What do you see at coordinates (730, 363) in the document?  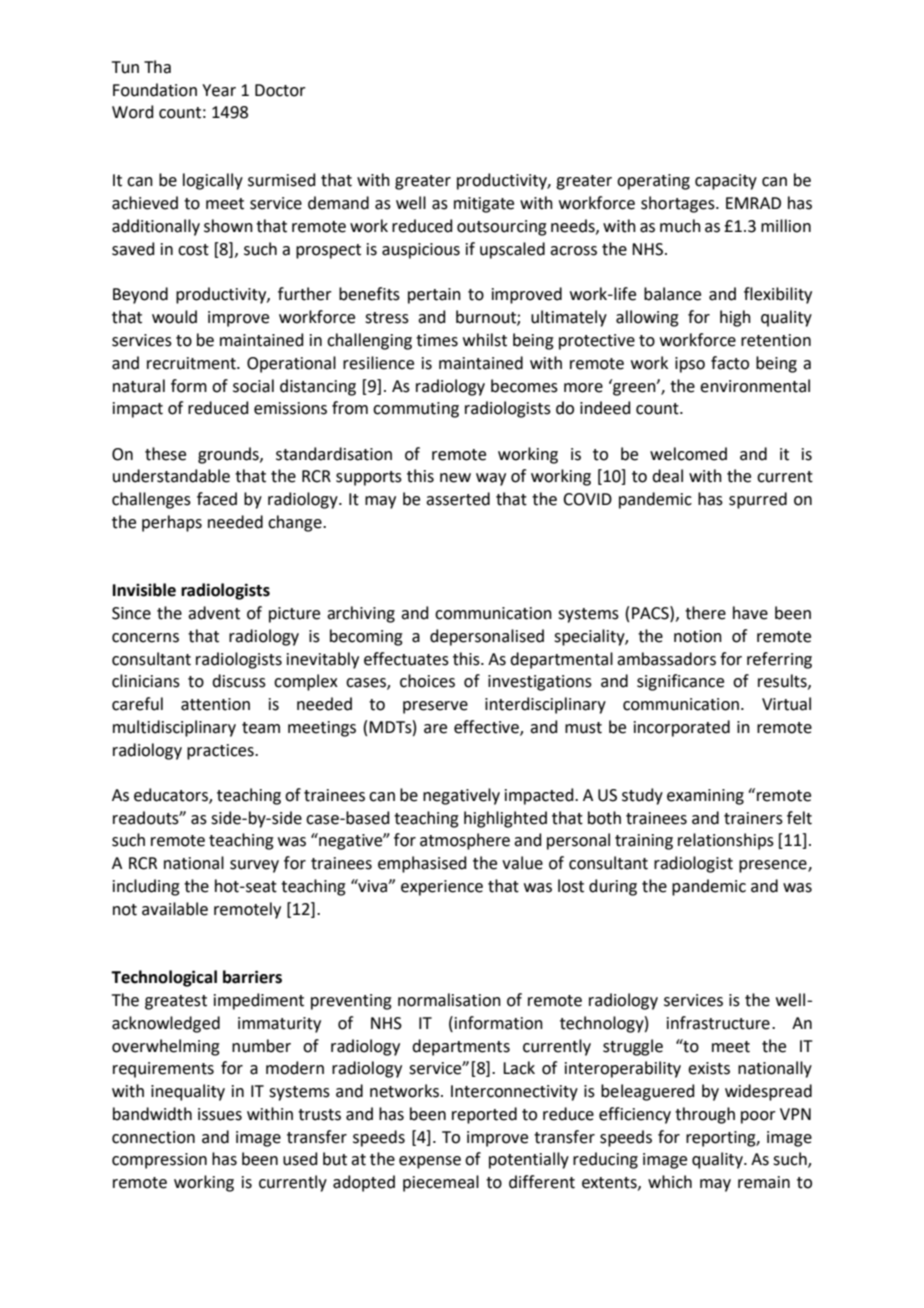 I see `facto` at bounding box center [730, 363].
